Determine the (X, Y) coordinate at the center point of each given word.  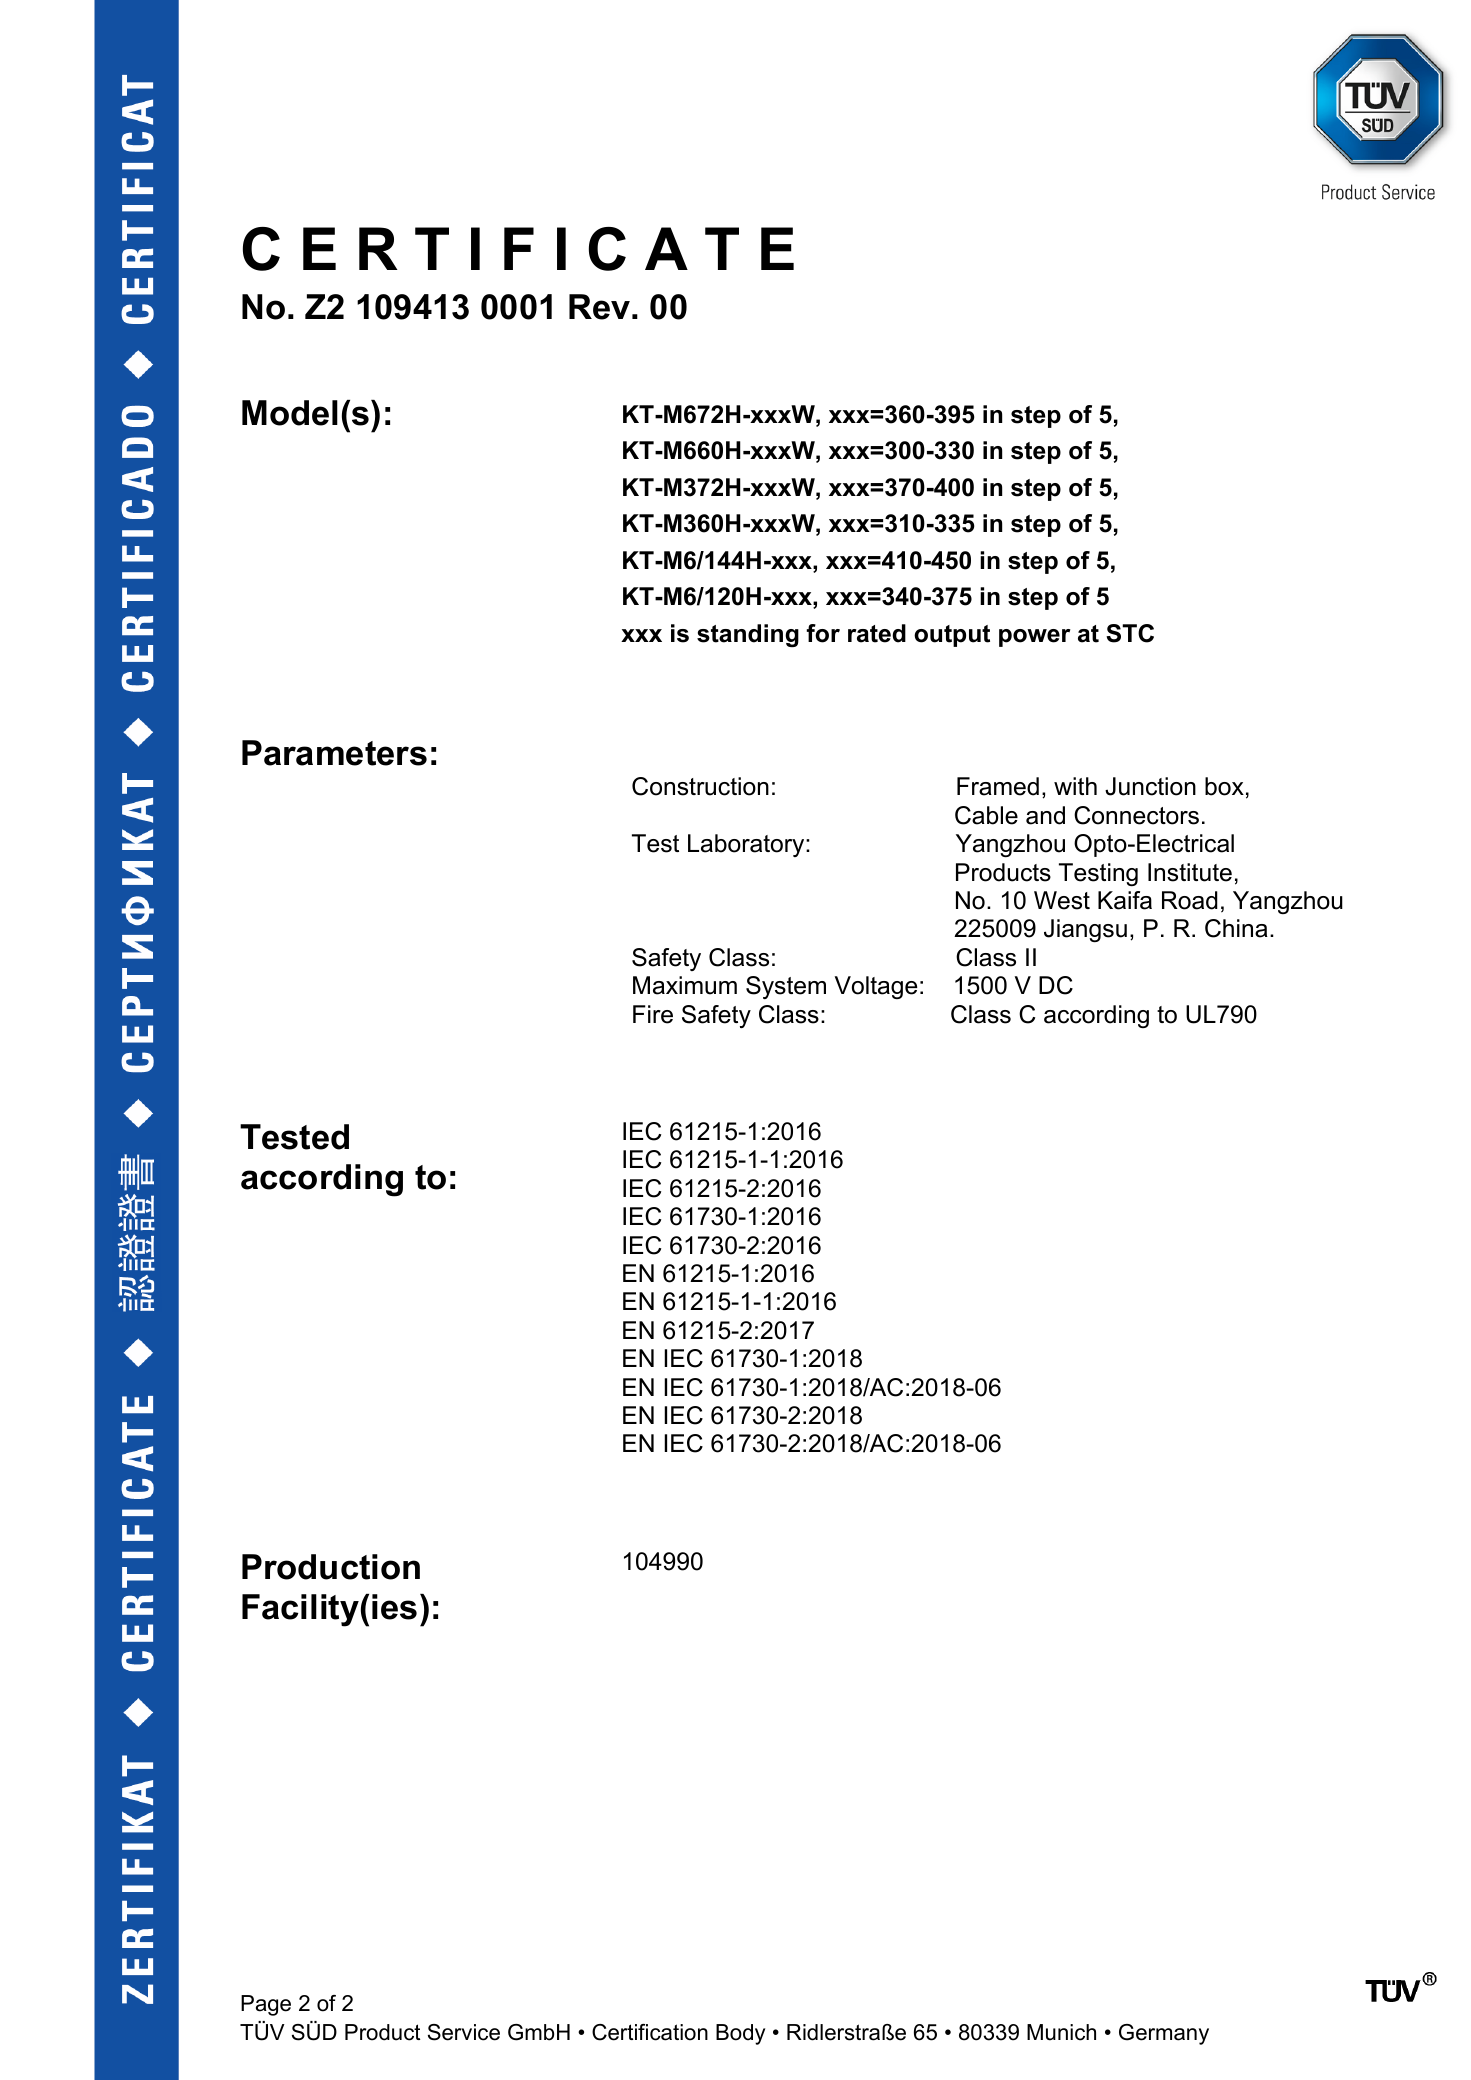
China (1236, 928)
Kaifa (1125, 900)
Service (464, 2032)
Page (266, 2005)
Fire (653, 1014)
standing (748, 635)
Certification (650, 2032)
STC (1130, 633)
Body (740, 2034)
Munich (1061, 2032)
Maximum (685, 985)
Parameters (334, 753)
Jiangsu (1085, 930)
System (786, 987)
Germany (1164, 2034)
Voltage (876, 987)
